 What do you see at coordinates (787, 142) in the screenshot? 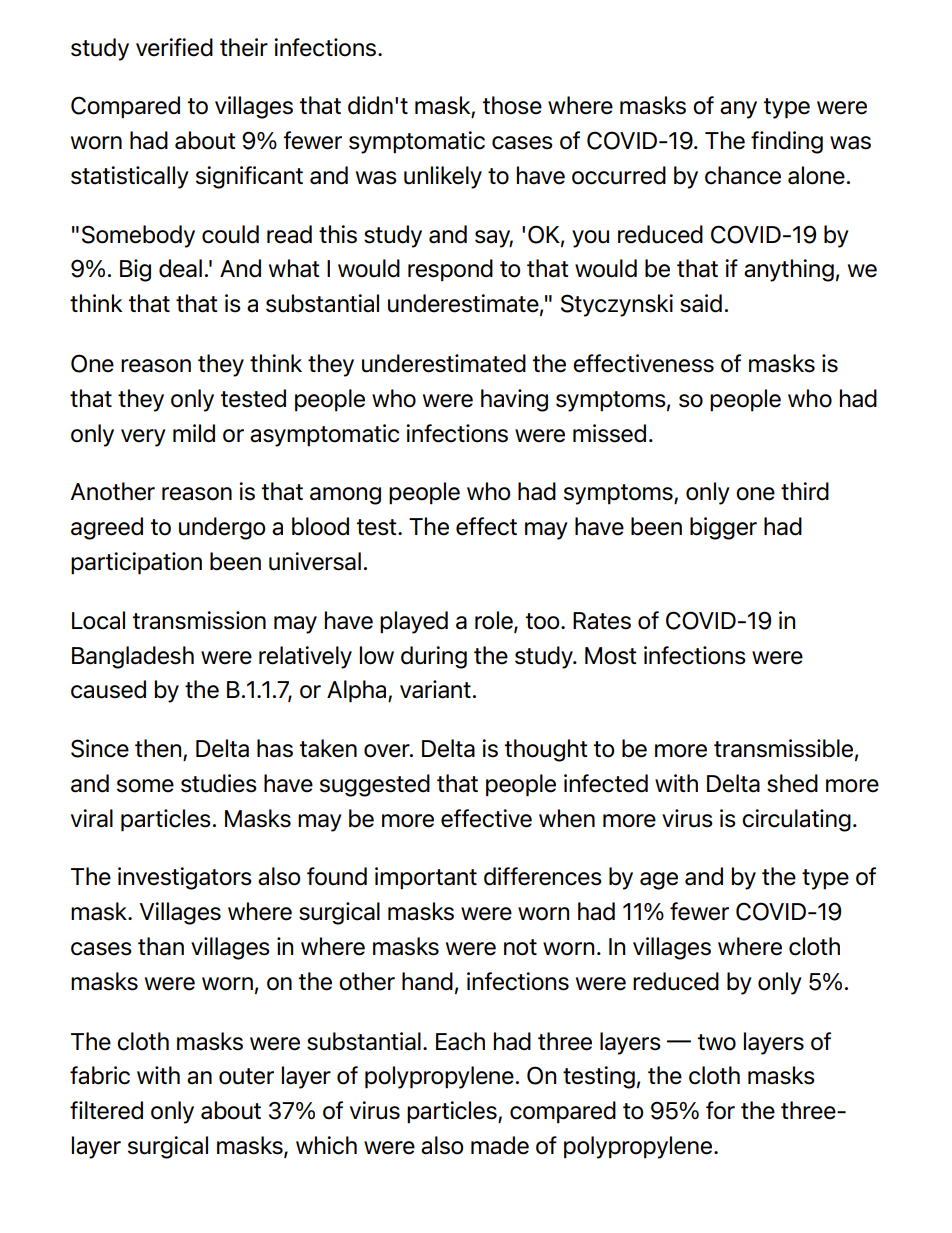
I see `finding` at bounding box center [787, 142].
